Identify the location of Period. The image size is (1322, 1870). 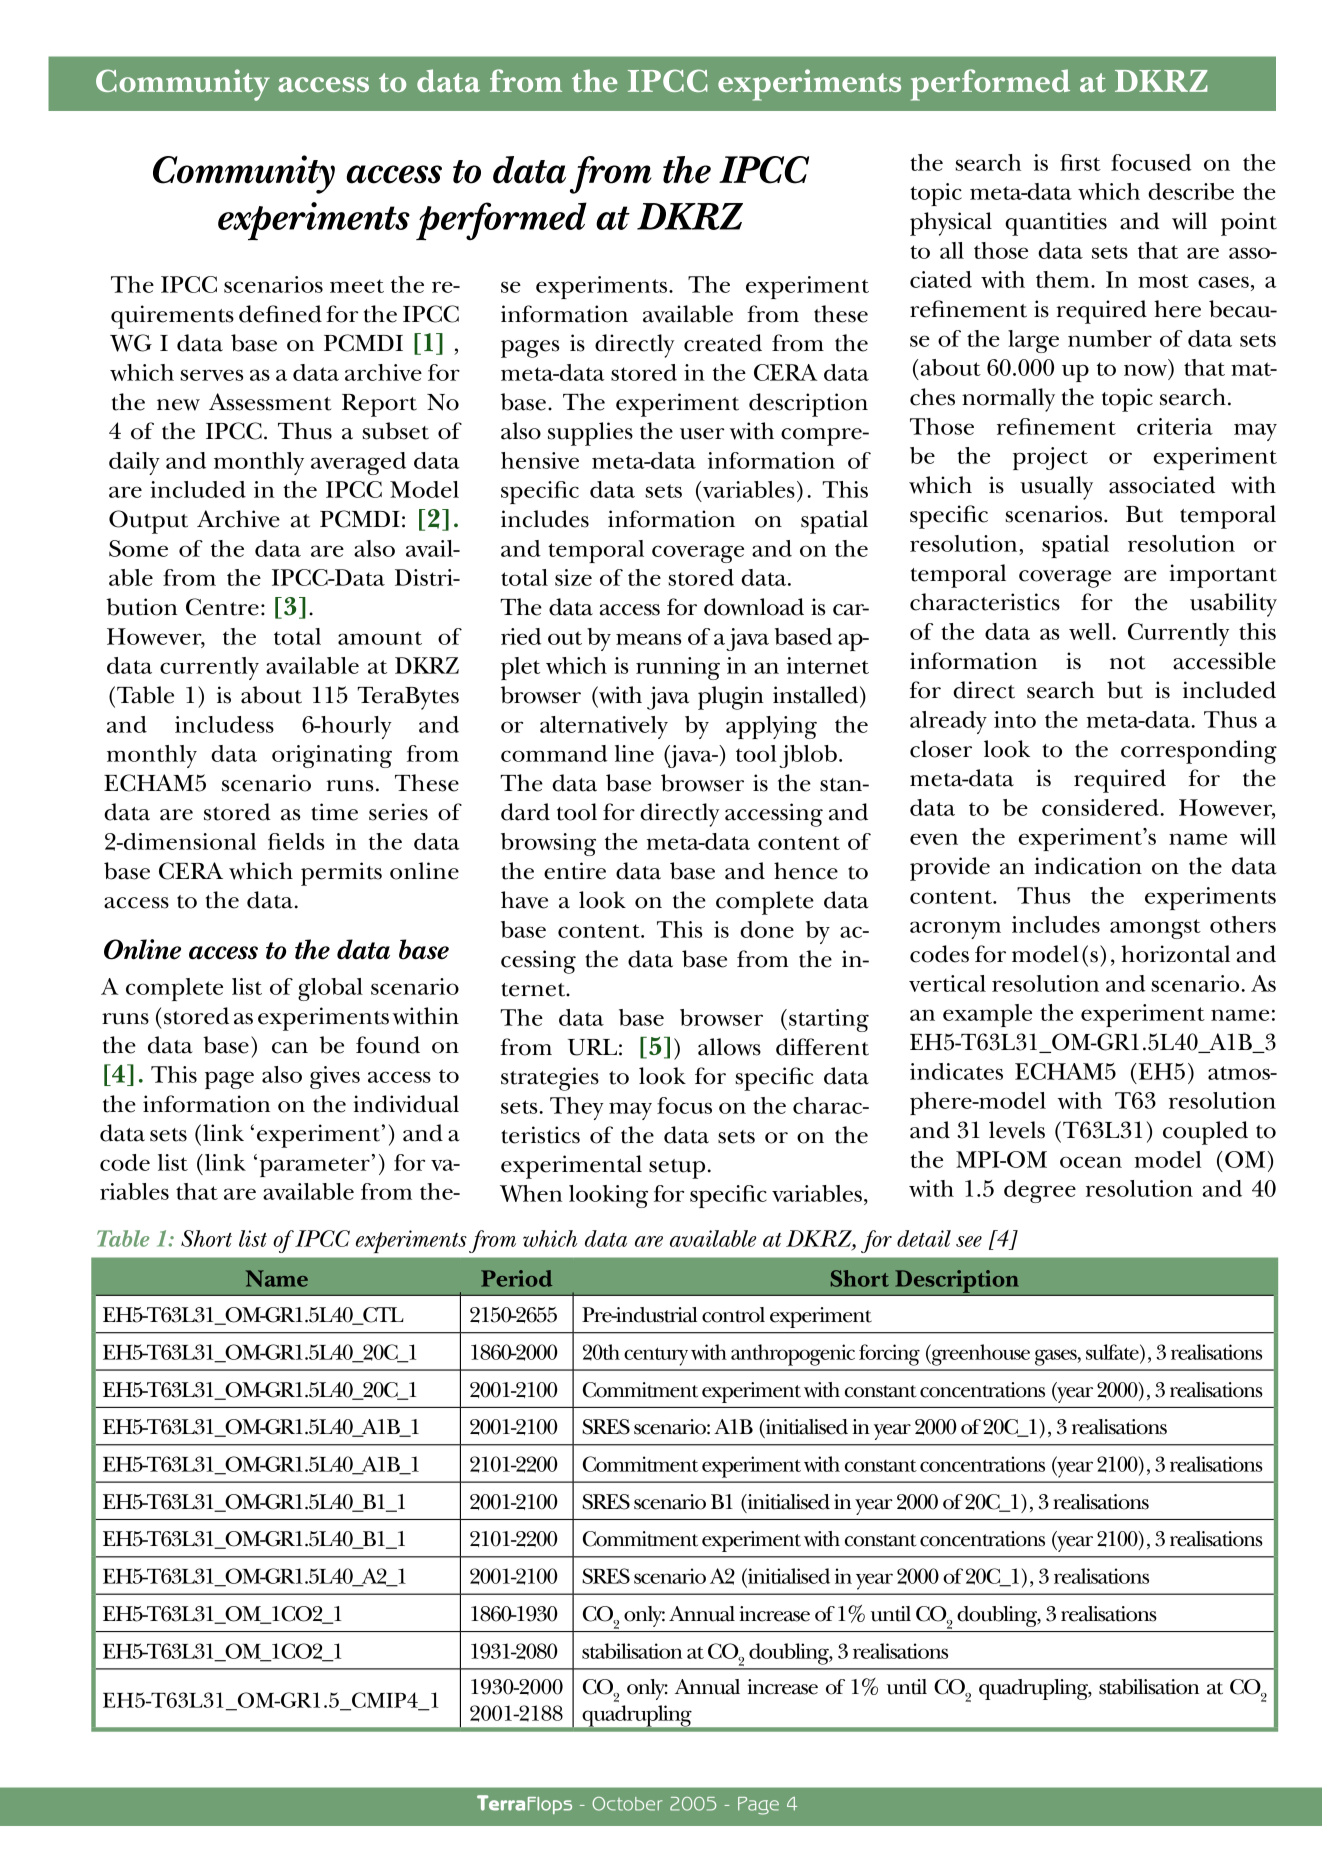
(516, 1278).
